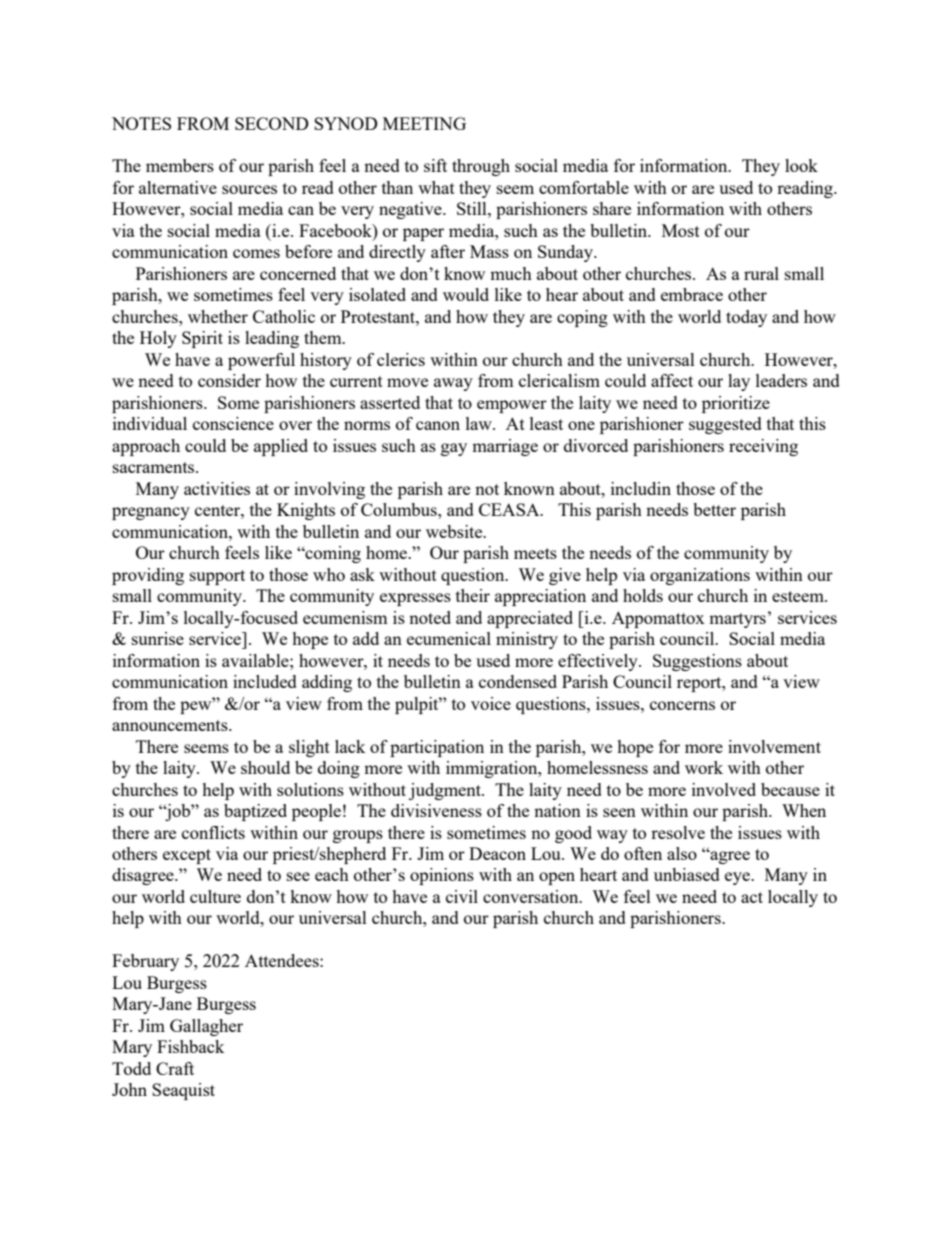 This page has width=952, height=1233. Describe the element at coordinates (191, 1046) in the page. I see `Fishback` at that location.
